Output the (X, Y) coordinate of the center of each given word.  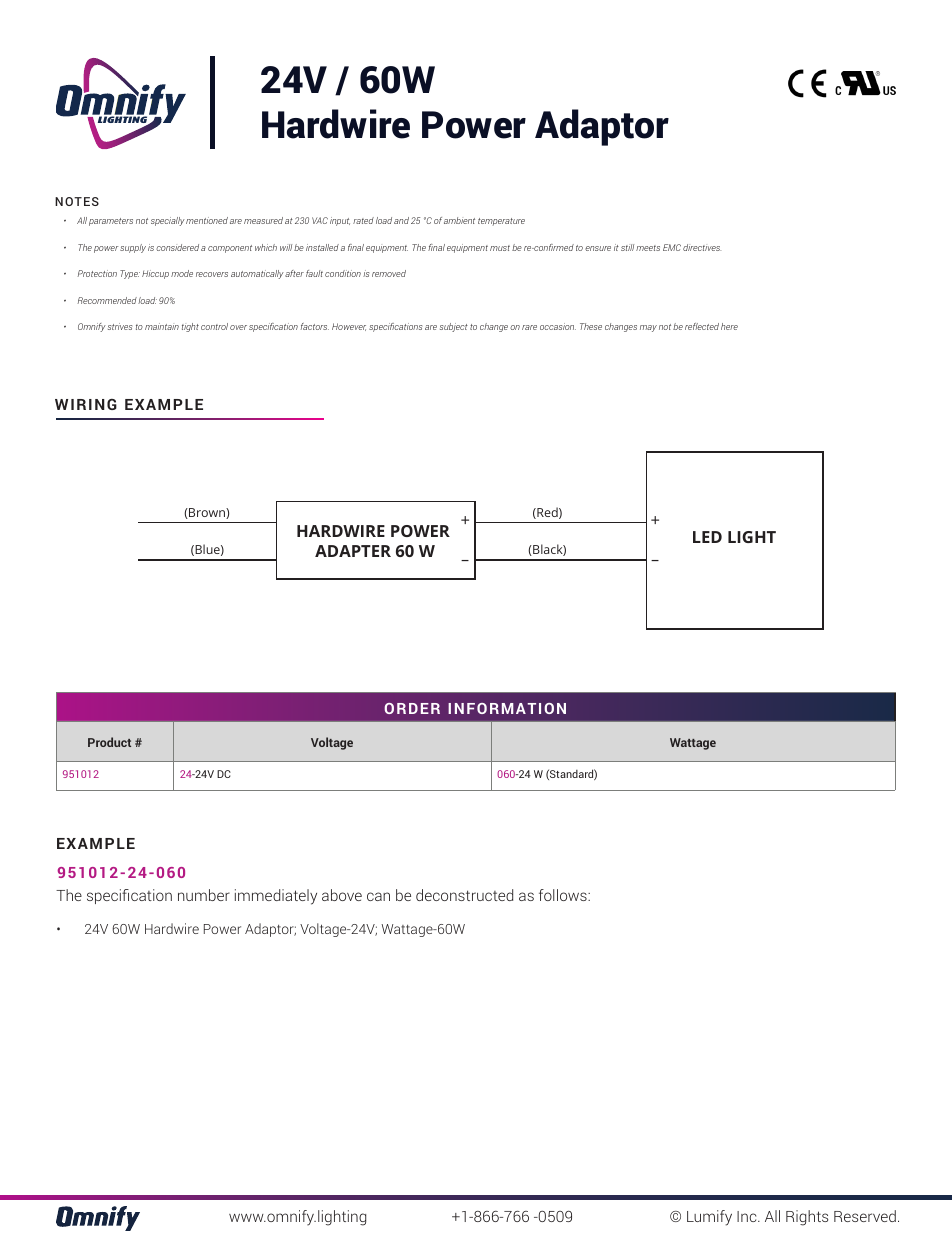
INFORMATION (507, 708)
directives (702, 247)
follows (564, 895)
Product (109, 742)
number (204, 895)
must (500, 248)
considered (177, 247)
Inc (748, 1216)
